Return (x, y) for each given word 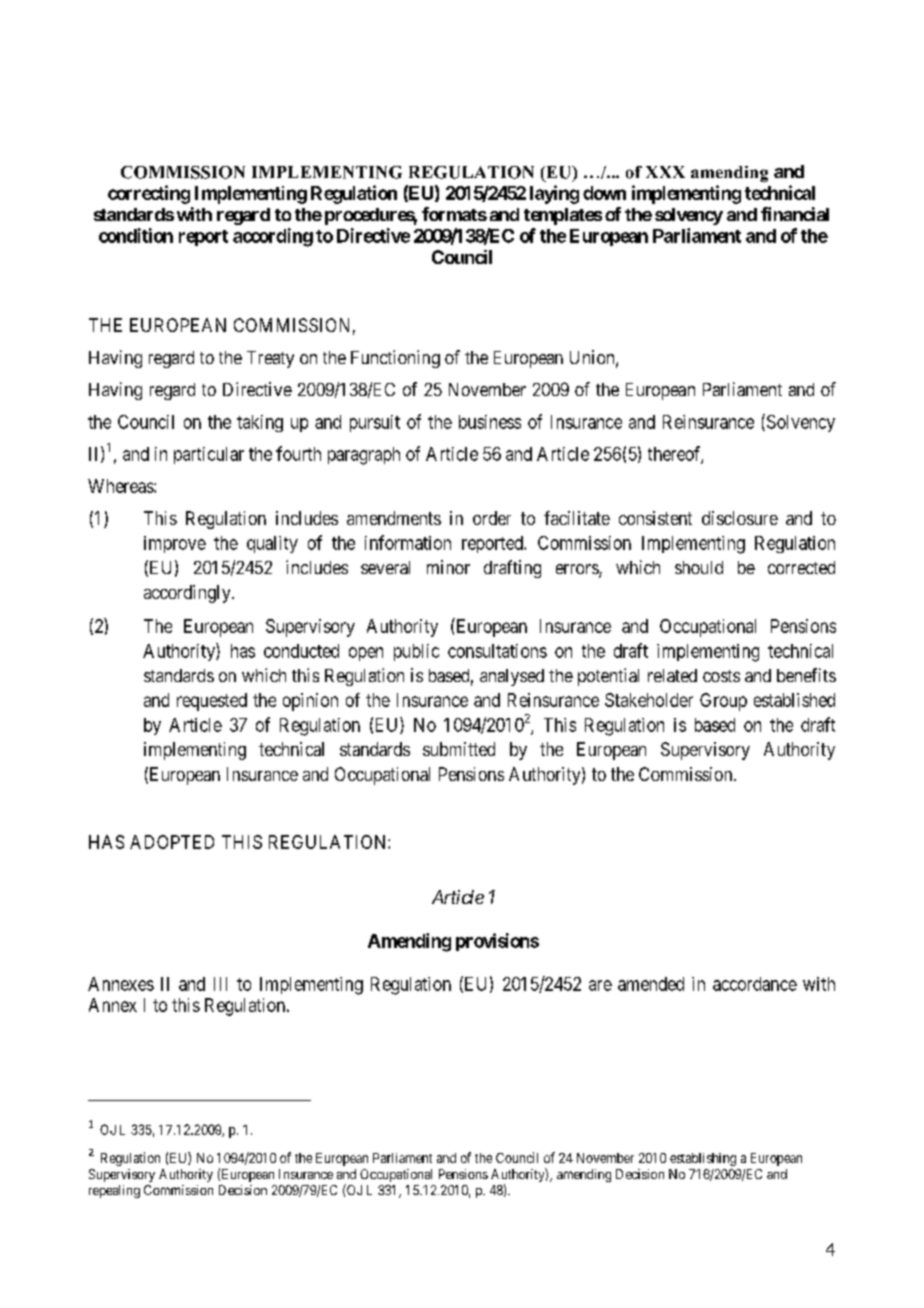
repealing (114, 1191)
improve (175, 544)
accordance (755, 984)
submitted (459, 749)
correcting (149, 194)
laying (554, 194)
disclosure (740, 518)
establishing (703, 1159)
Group (723, 702)
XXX (665, 172)
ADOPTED (172, 842)
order (492, 518)
